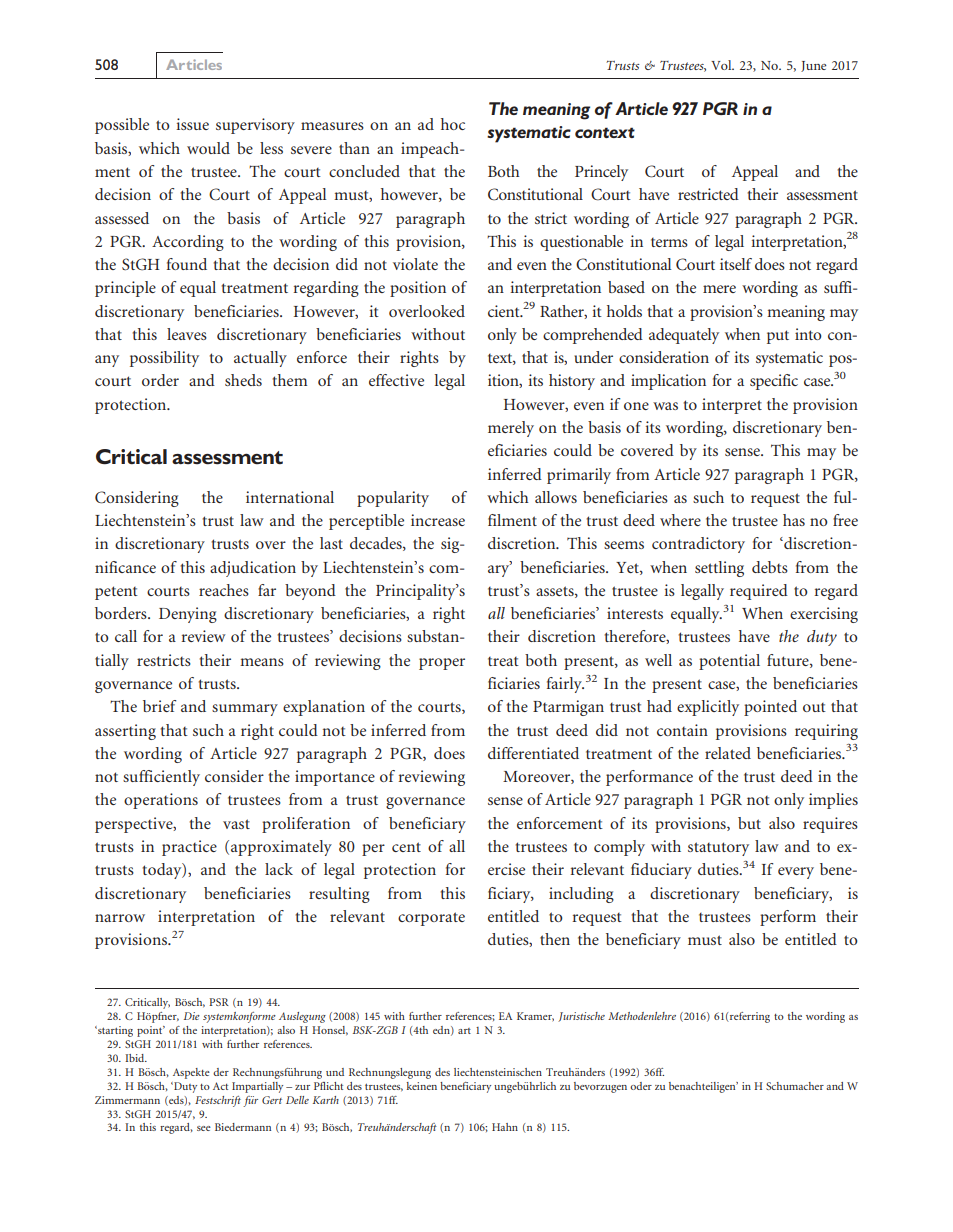 This page has width=953, height=1232. I want to click on issue, so click(192, 124).
